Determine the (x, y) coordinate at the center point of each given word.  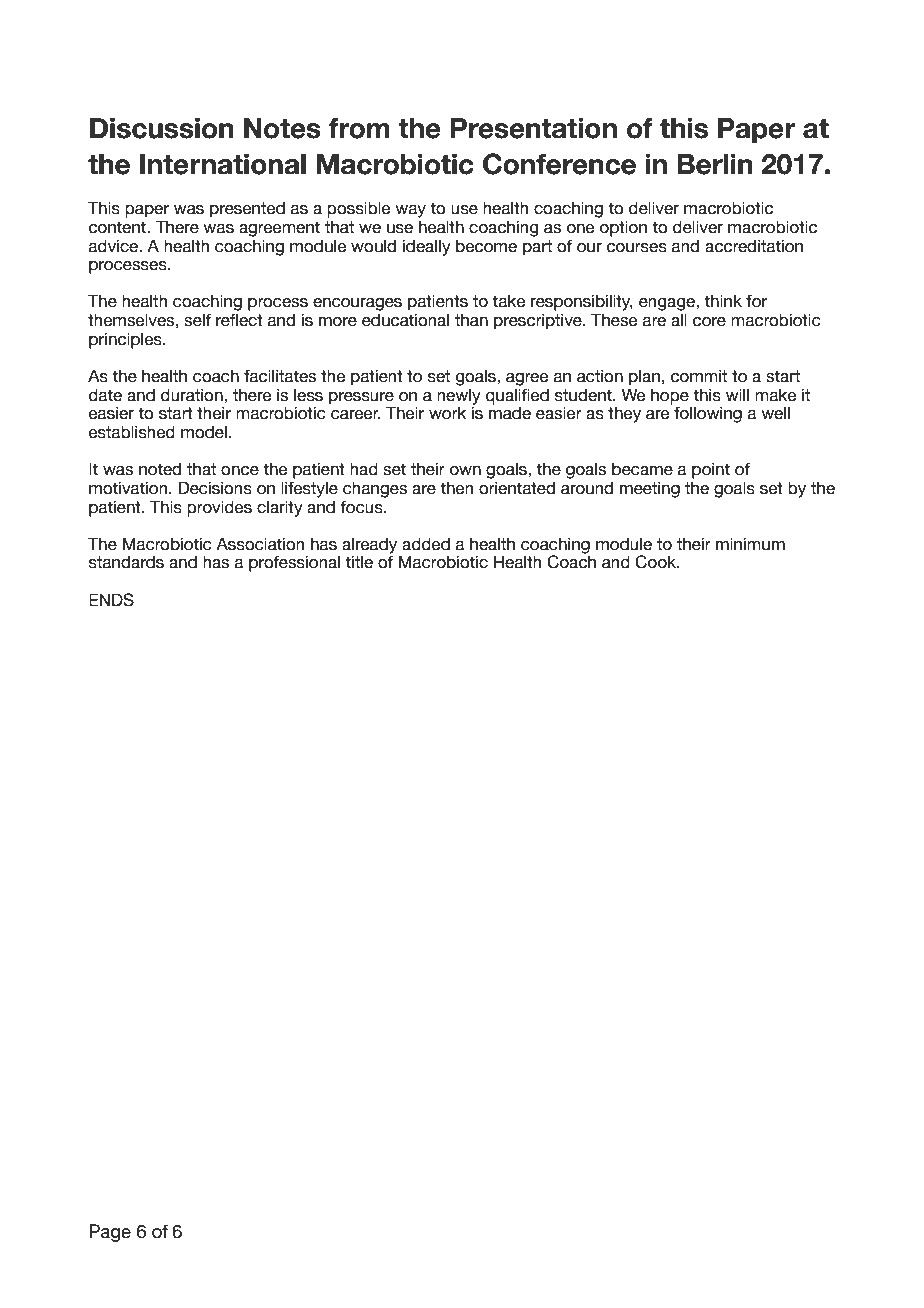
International (223, 164)
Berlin (715, 164)
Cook (657, 562)
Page (110, 1233)
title (359, 562)
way (410, 211)
